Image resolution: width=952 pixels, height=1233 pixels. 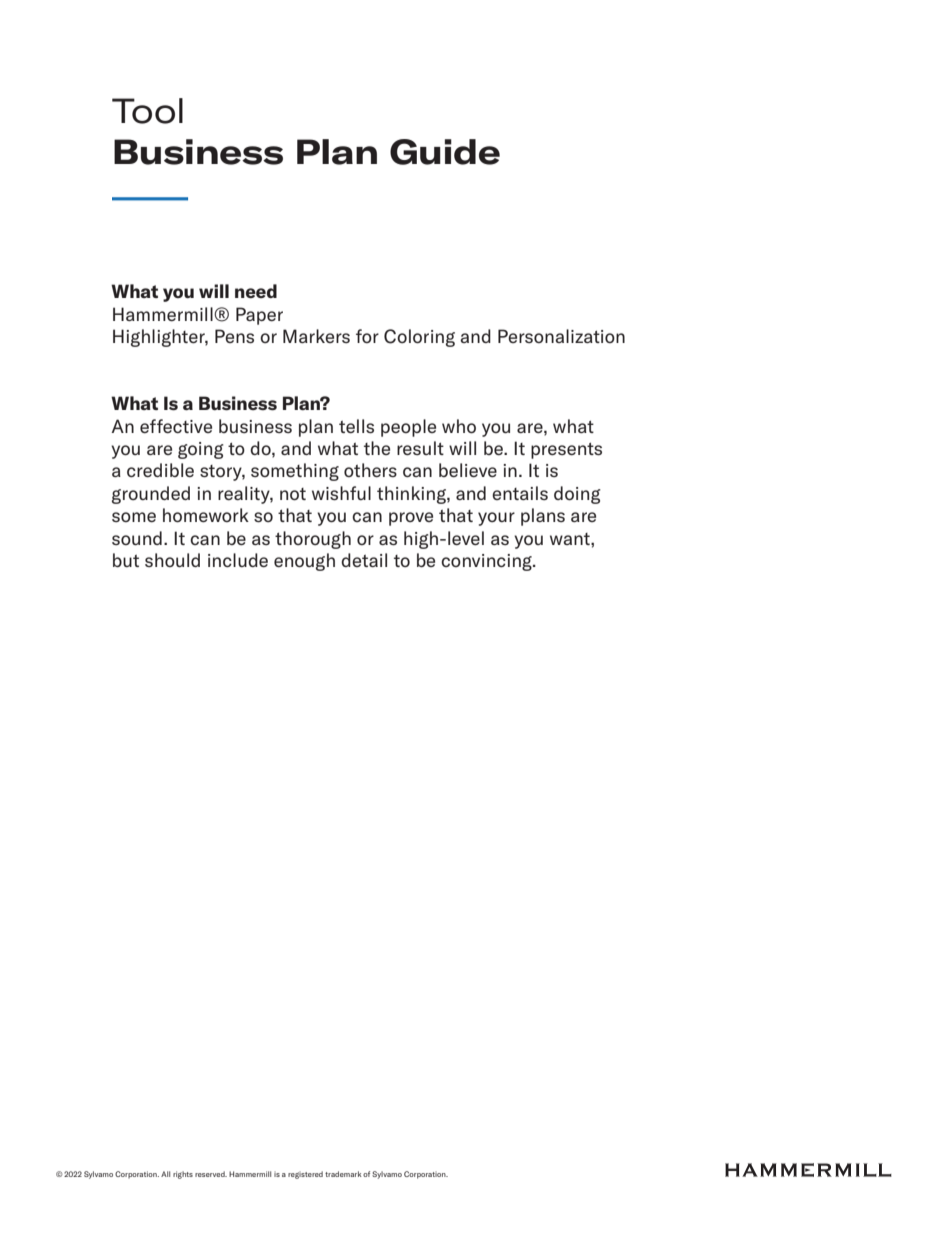 I want to click on Tool, so click(x=147, y=111).
